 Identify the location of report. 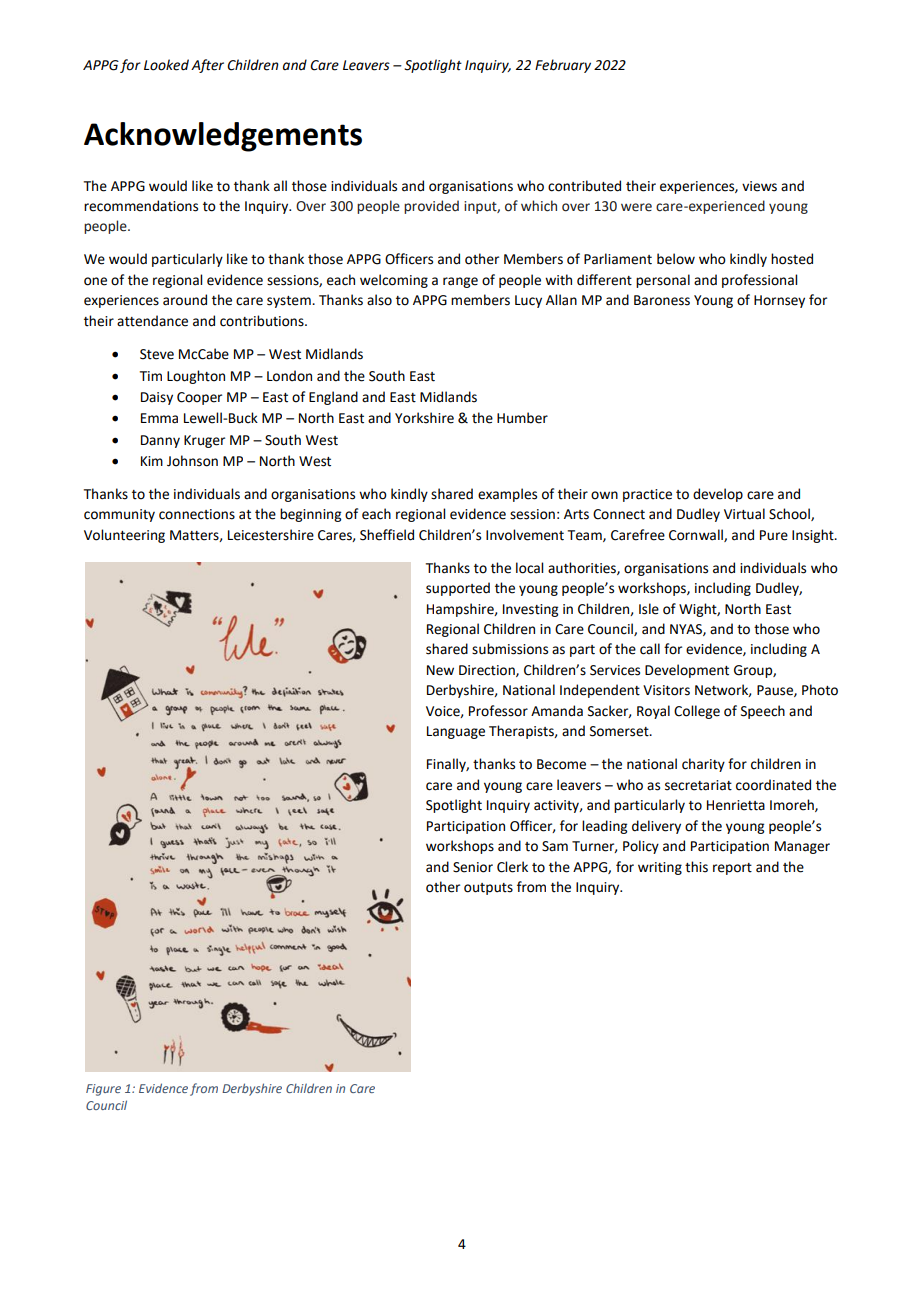
(732, 869).
